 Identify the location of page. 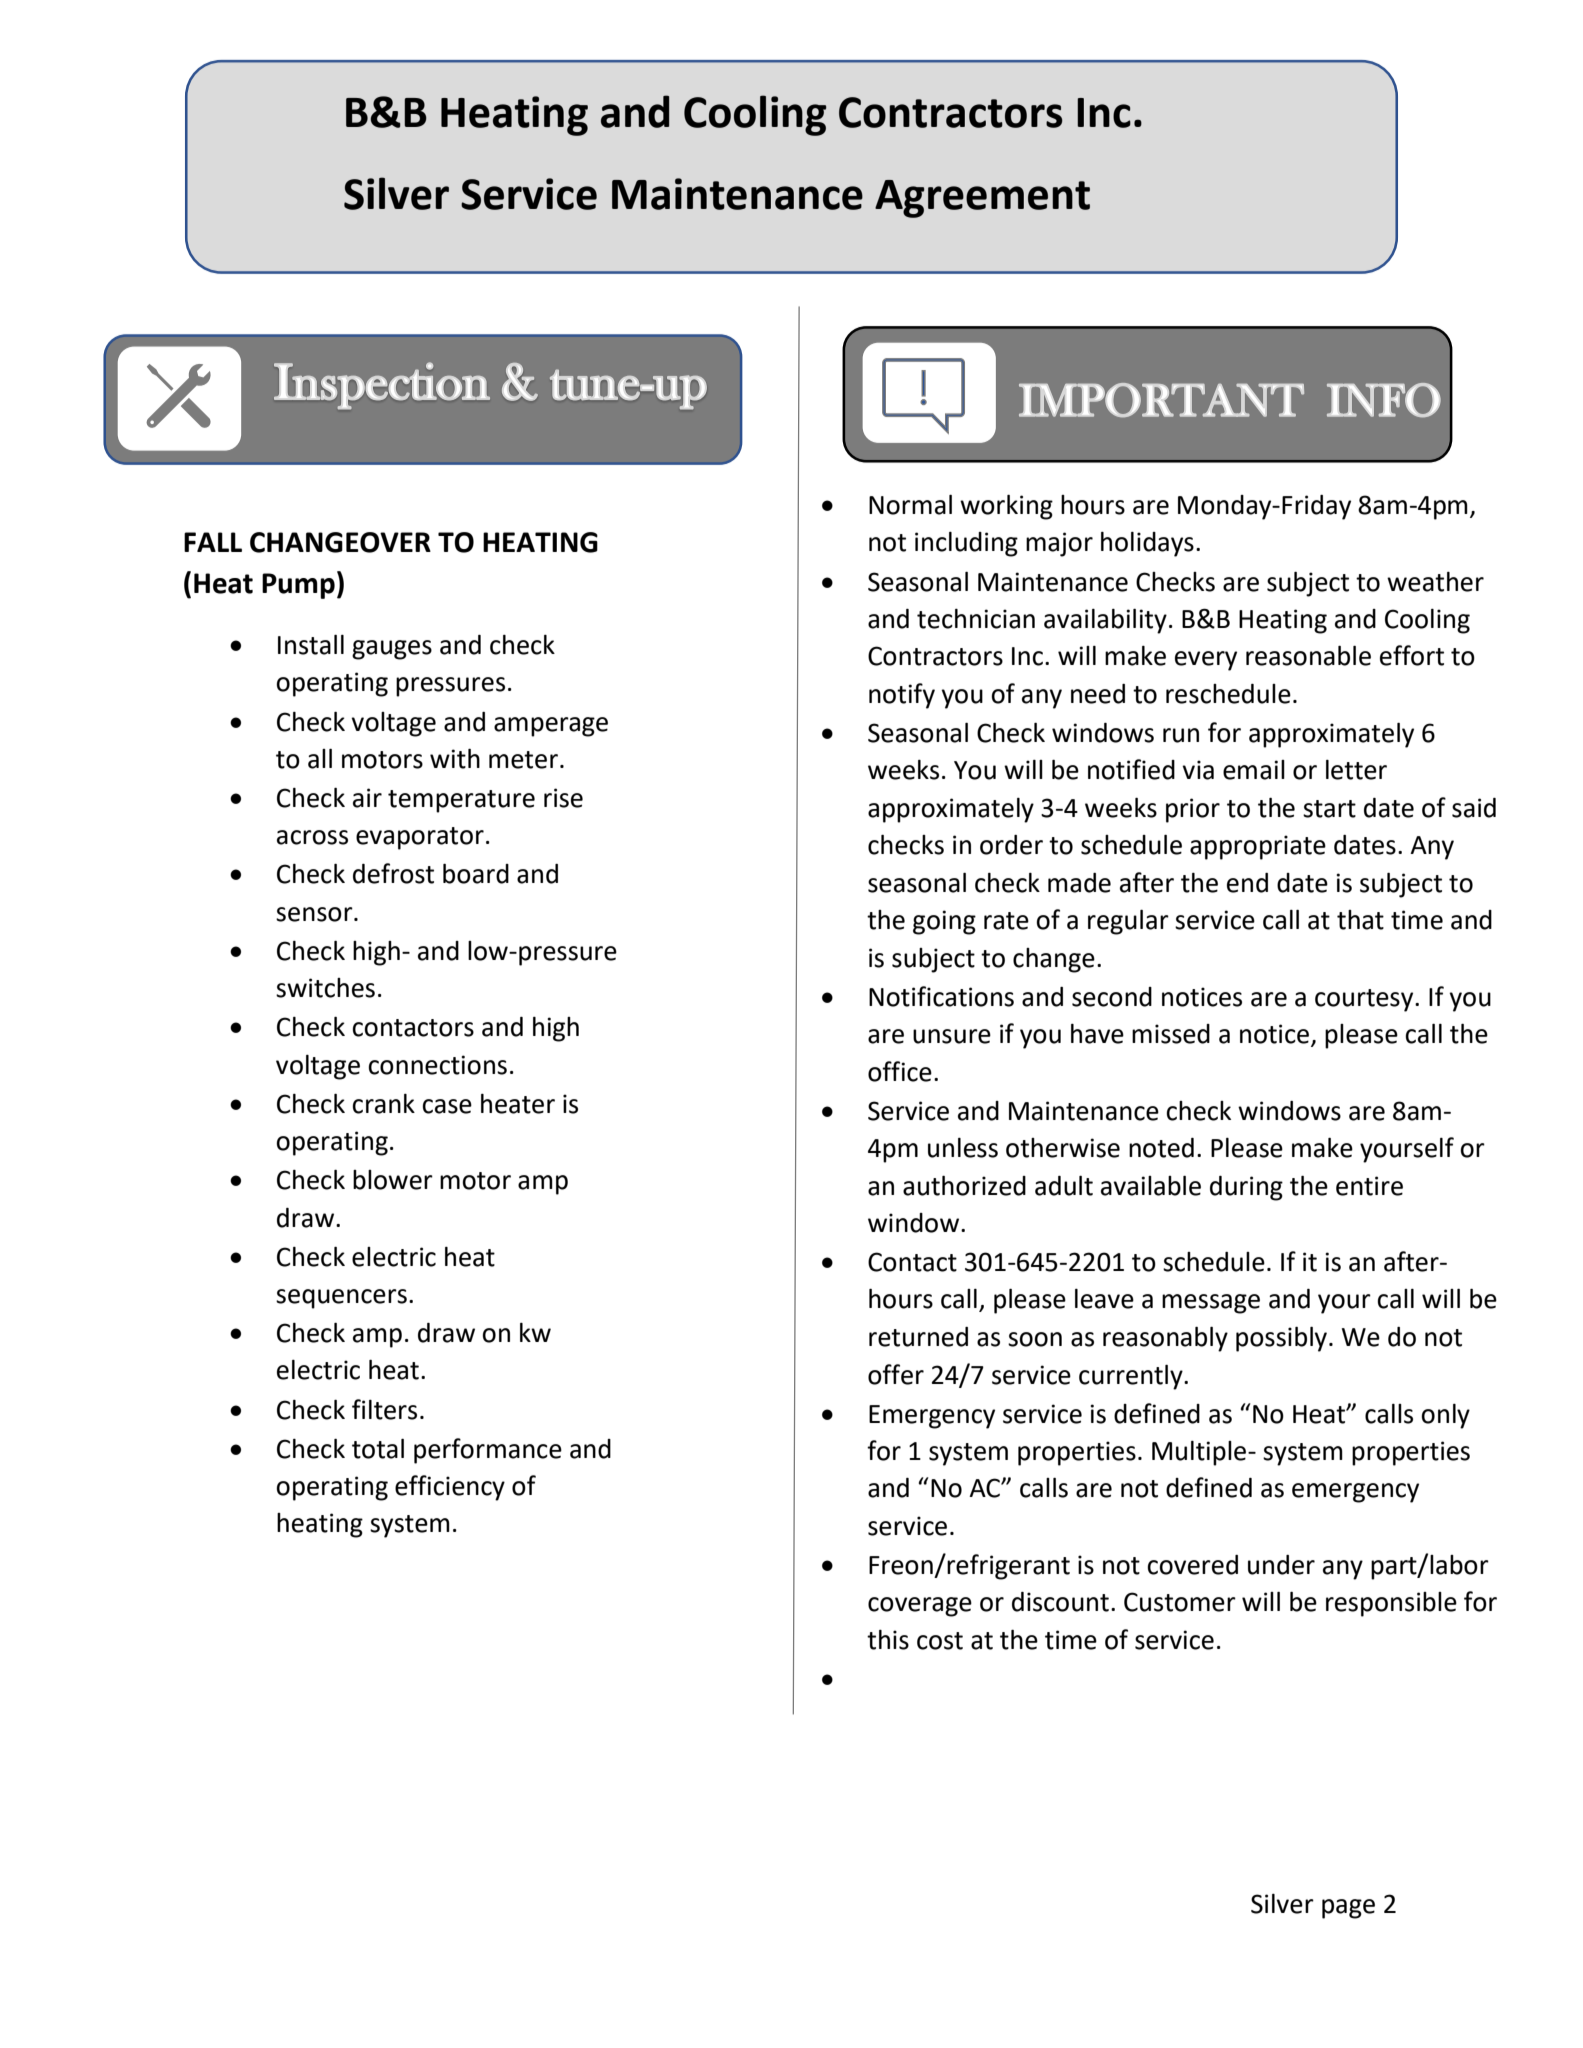
(1348, 1909).
